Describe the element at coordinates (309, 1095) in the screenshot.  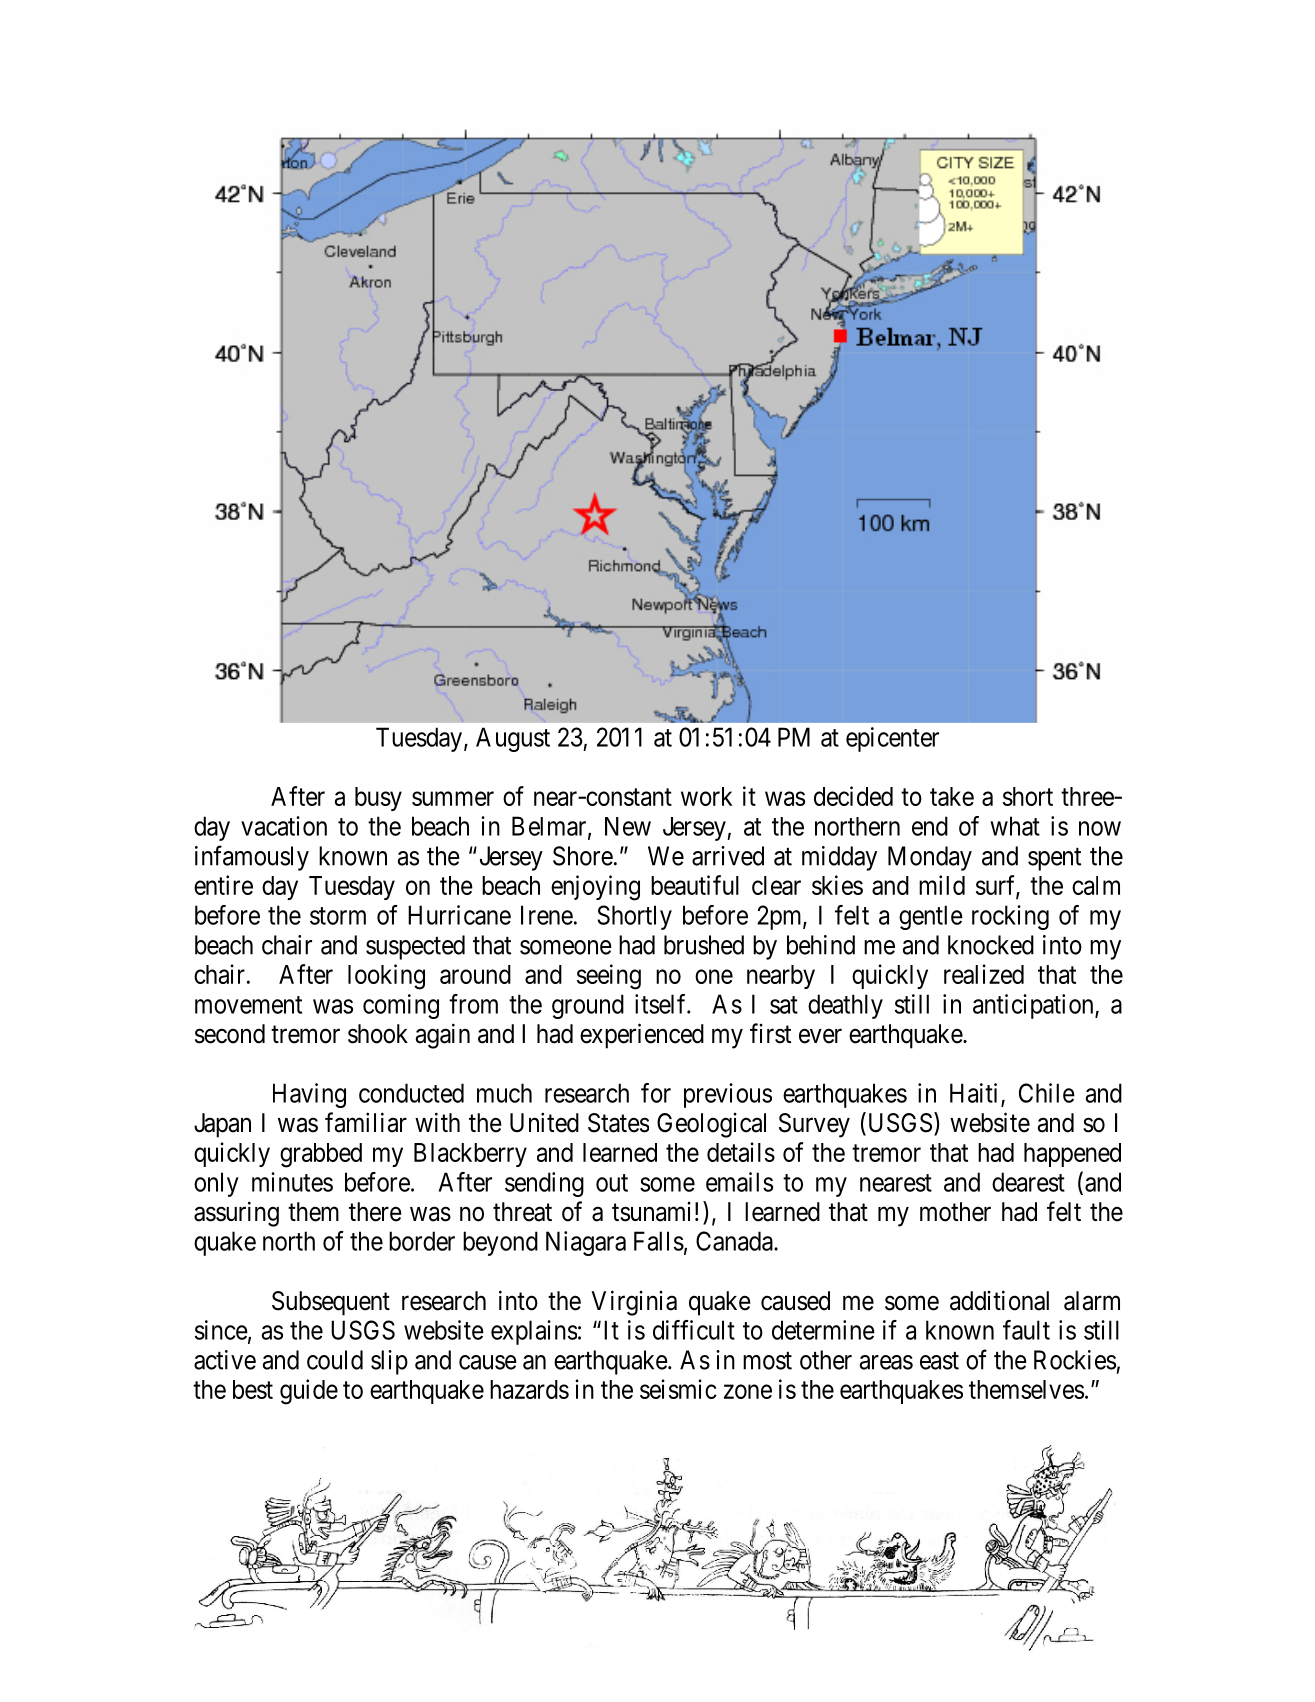
I see `Having` at that location.
